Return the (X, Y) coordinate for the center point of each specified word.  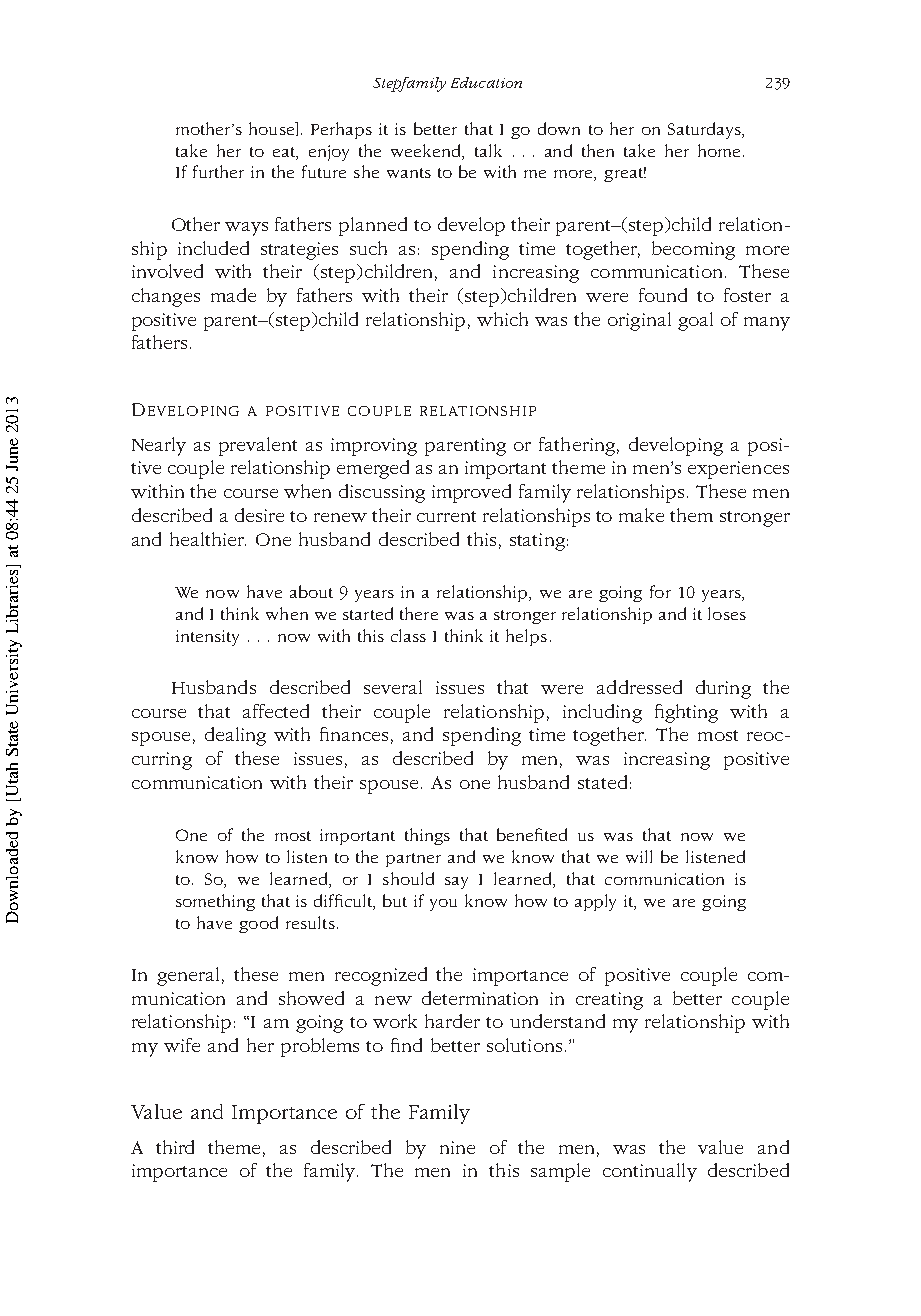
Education (486, 82)
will (639, 856)
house (273, 129)
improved (471, 493)
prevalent (258, 446)
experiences (738, 470)
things (427, 836)
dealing (235, 736)
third (175, 1147)
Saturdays (705, 130)
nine (457, 1147)
